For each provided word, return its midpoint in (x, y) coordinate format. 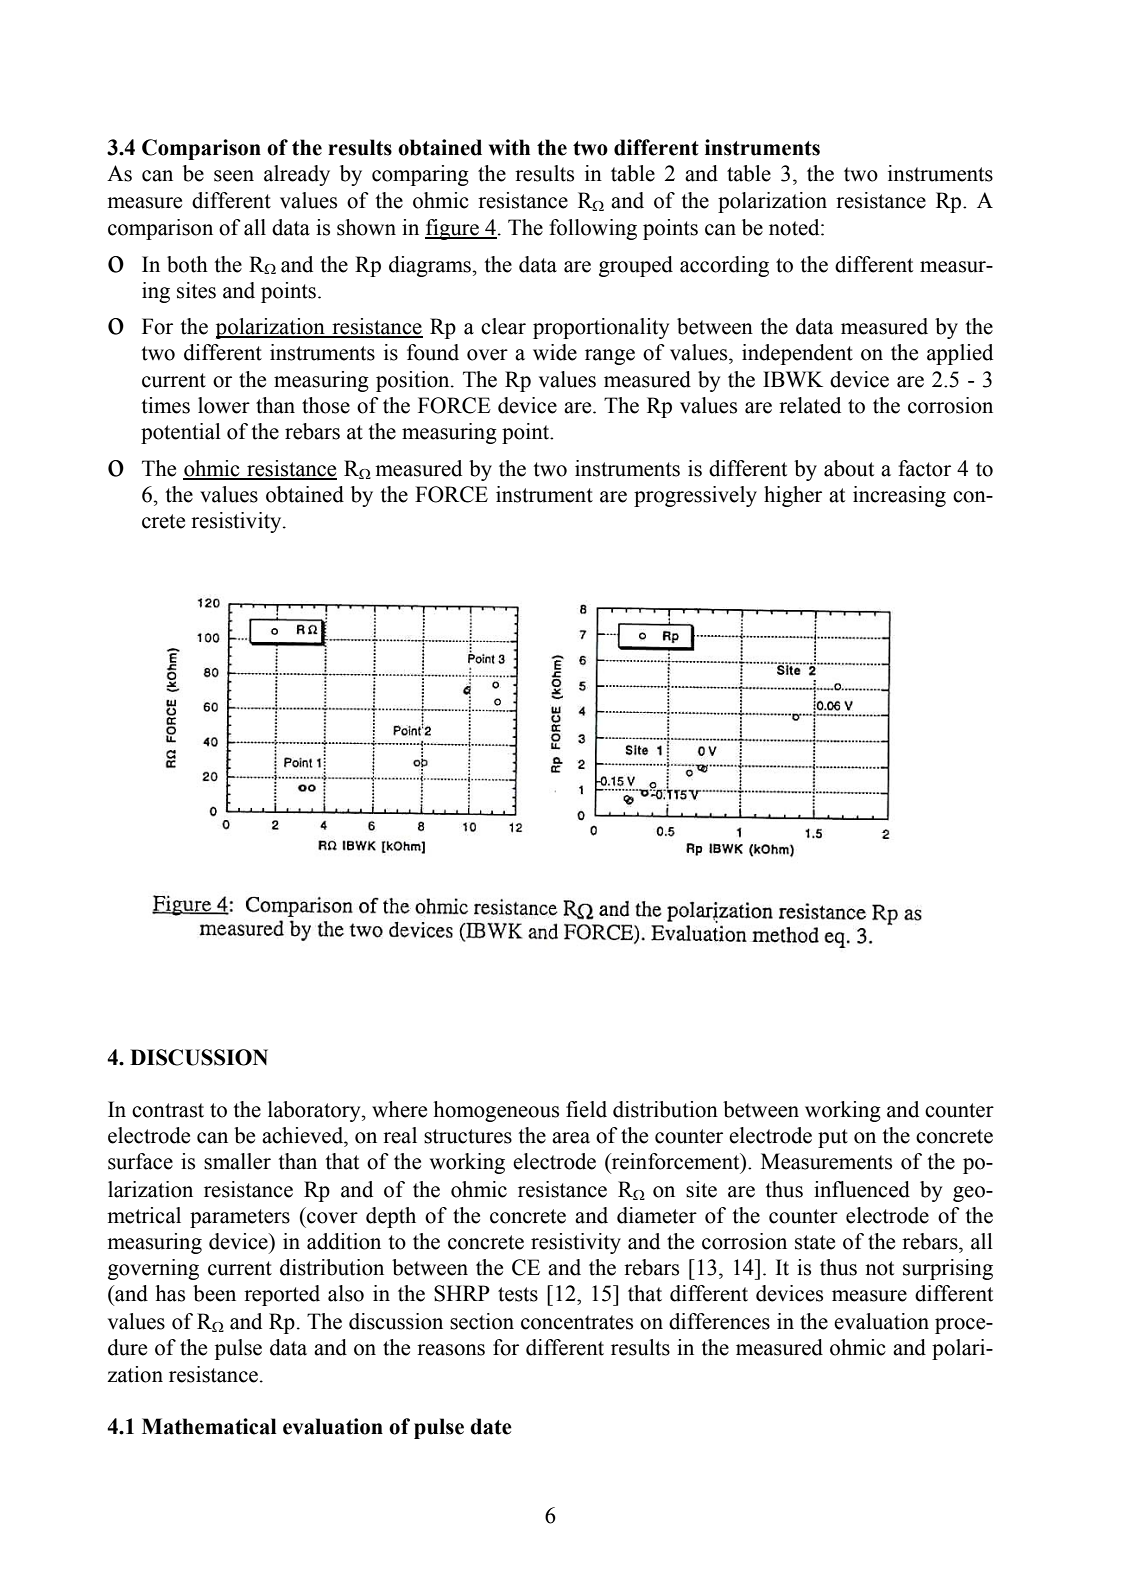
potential (181, 433)
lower (224, 405)
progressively (695, 496)
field (586, 1109)
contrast (168, 1110)
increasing (899, 496)
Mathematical (209, 1426)
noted (795, 227)
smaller (237, 1161)
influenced (862, 1189)
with (509, 147)
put (833, 1138)
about (849, 468)
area (571, 1138)
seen (234, 176)
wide (555, 352)
